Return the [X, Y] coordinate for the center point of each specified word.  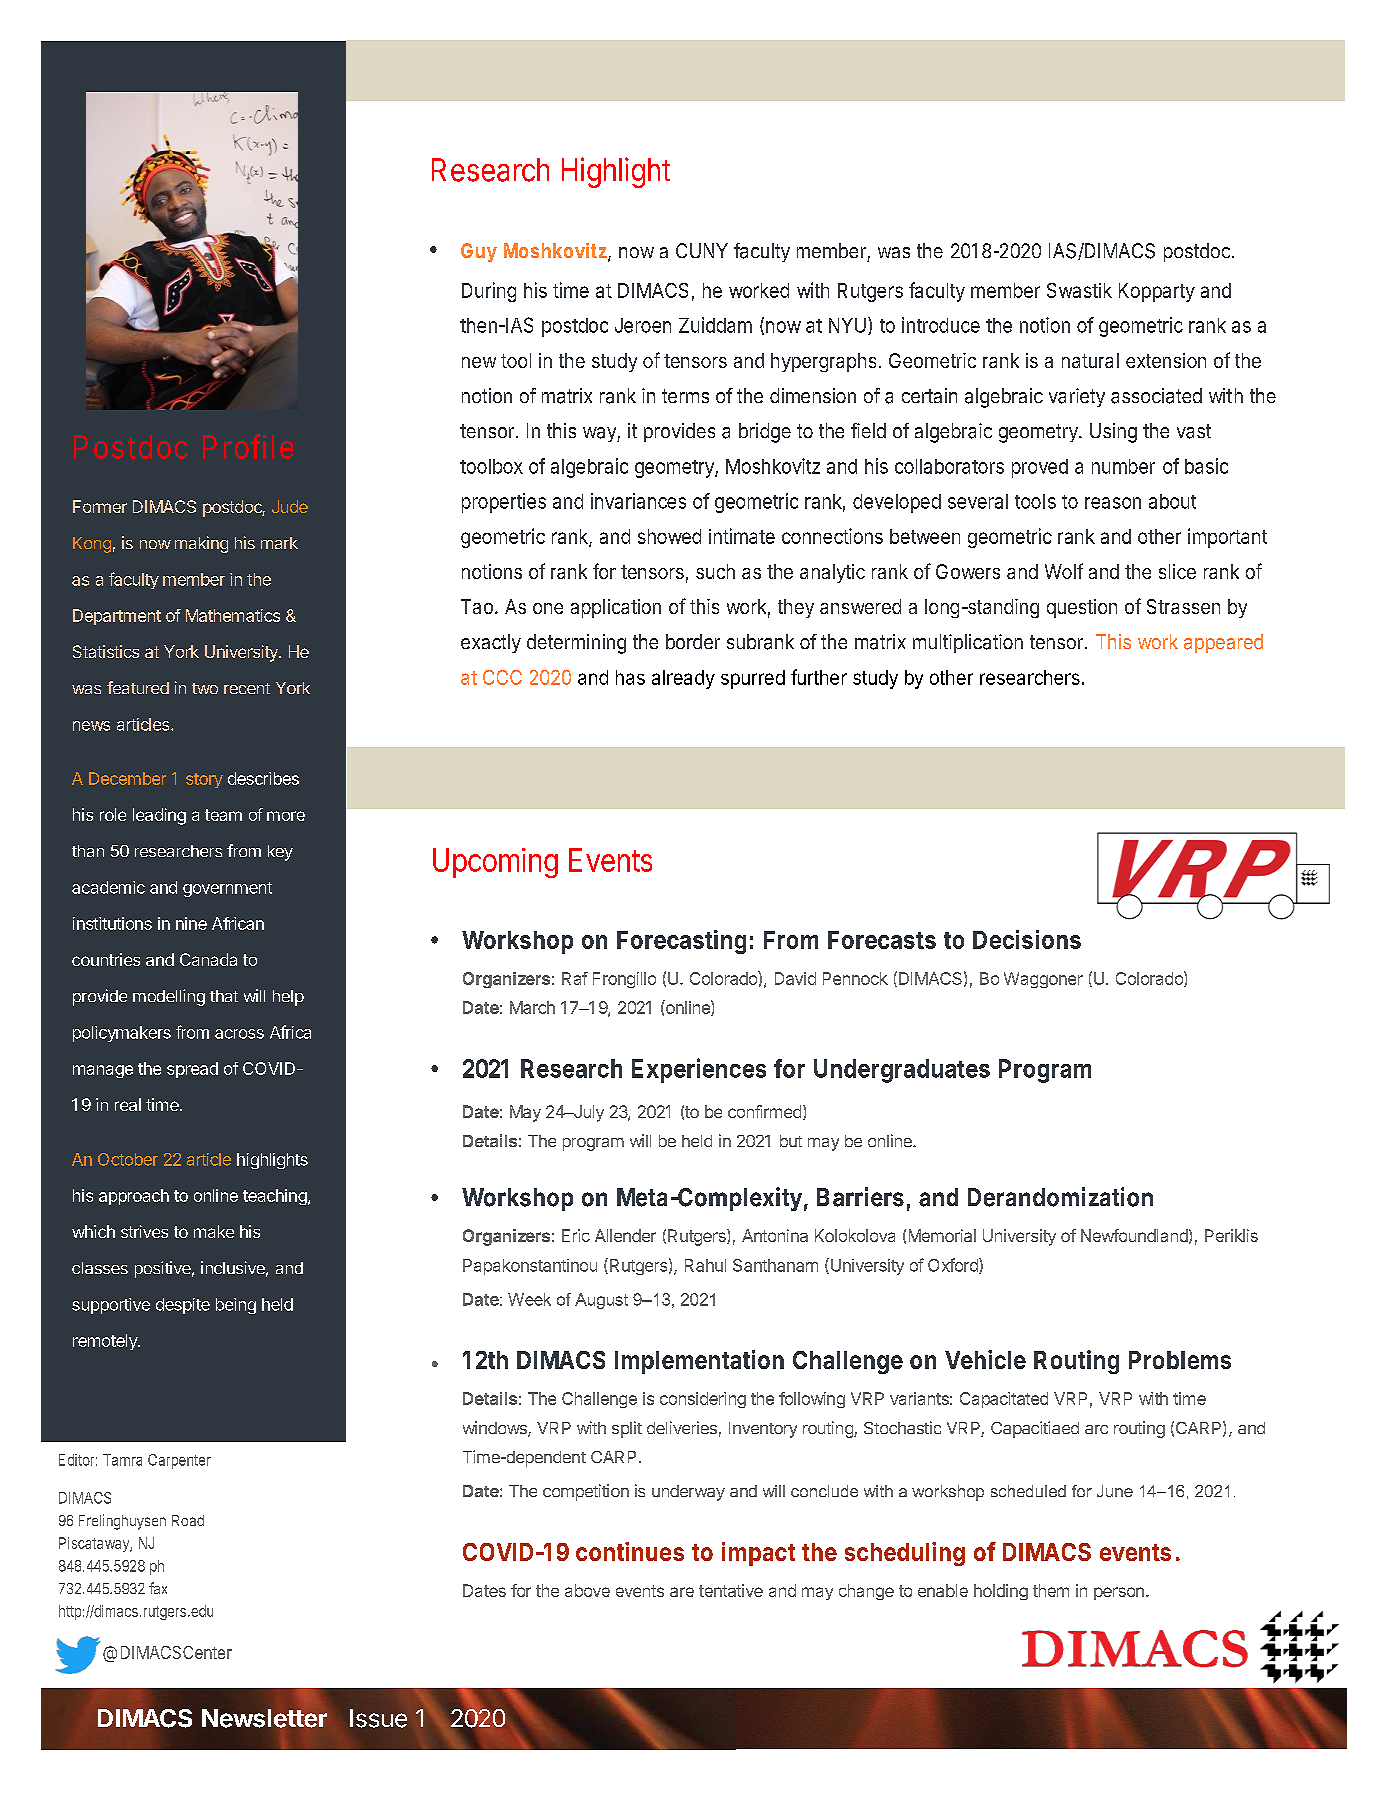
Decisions [1027, 939]
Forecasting [681, 942]
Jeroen [643, 325]
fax [158, 1588]
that [224, 996]
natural [1090, 360]
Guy [479, 252]
